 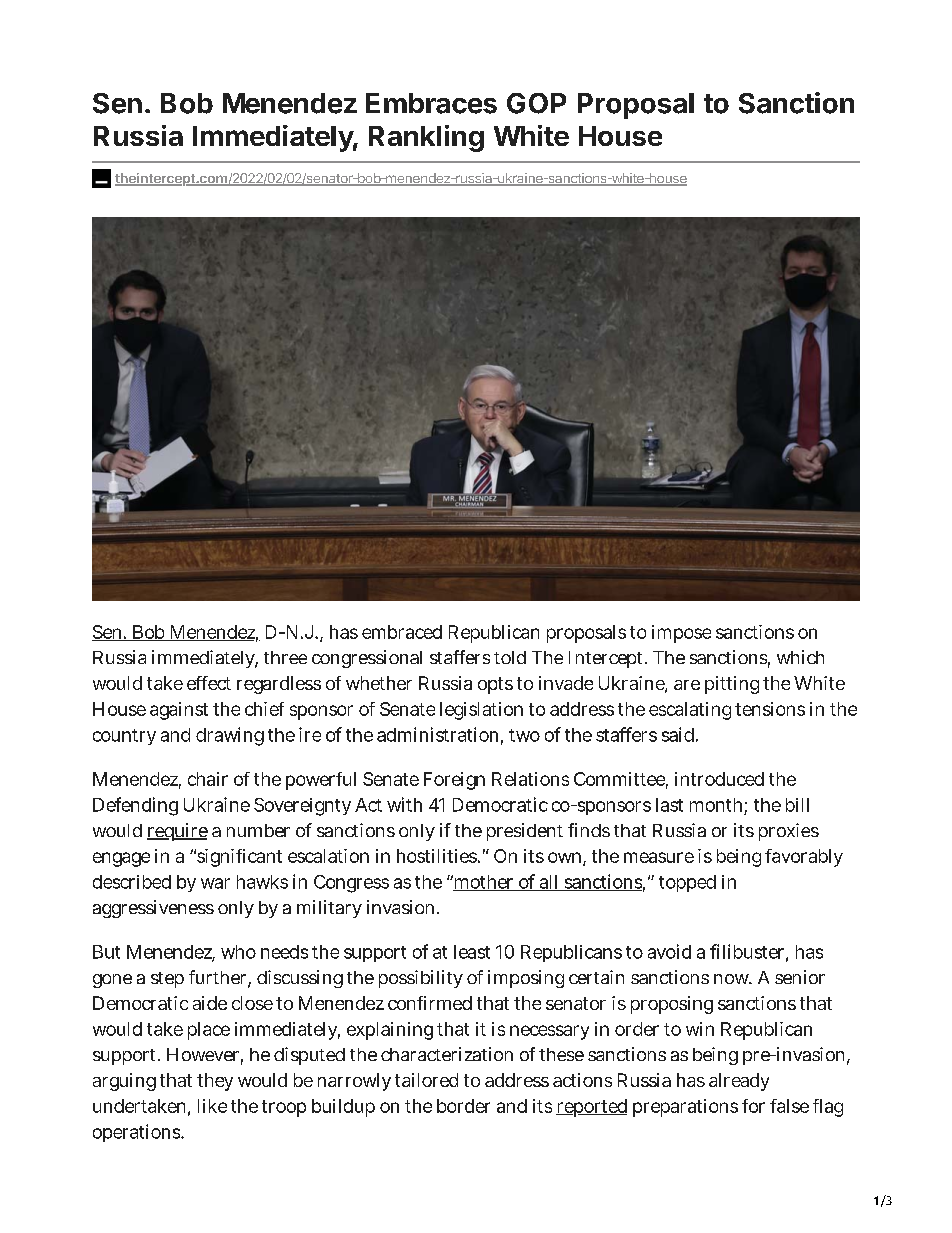 I want to click on hostilities, so click(x=437, y=856).
